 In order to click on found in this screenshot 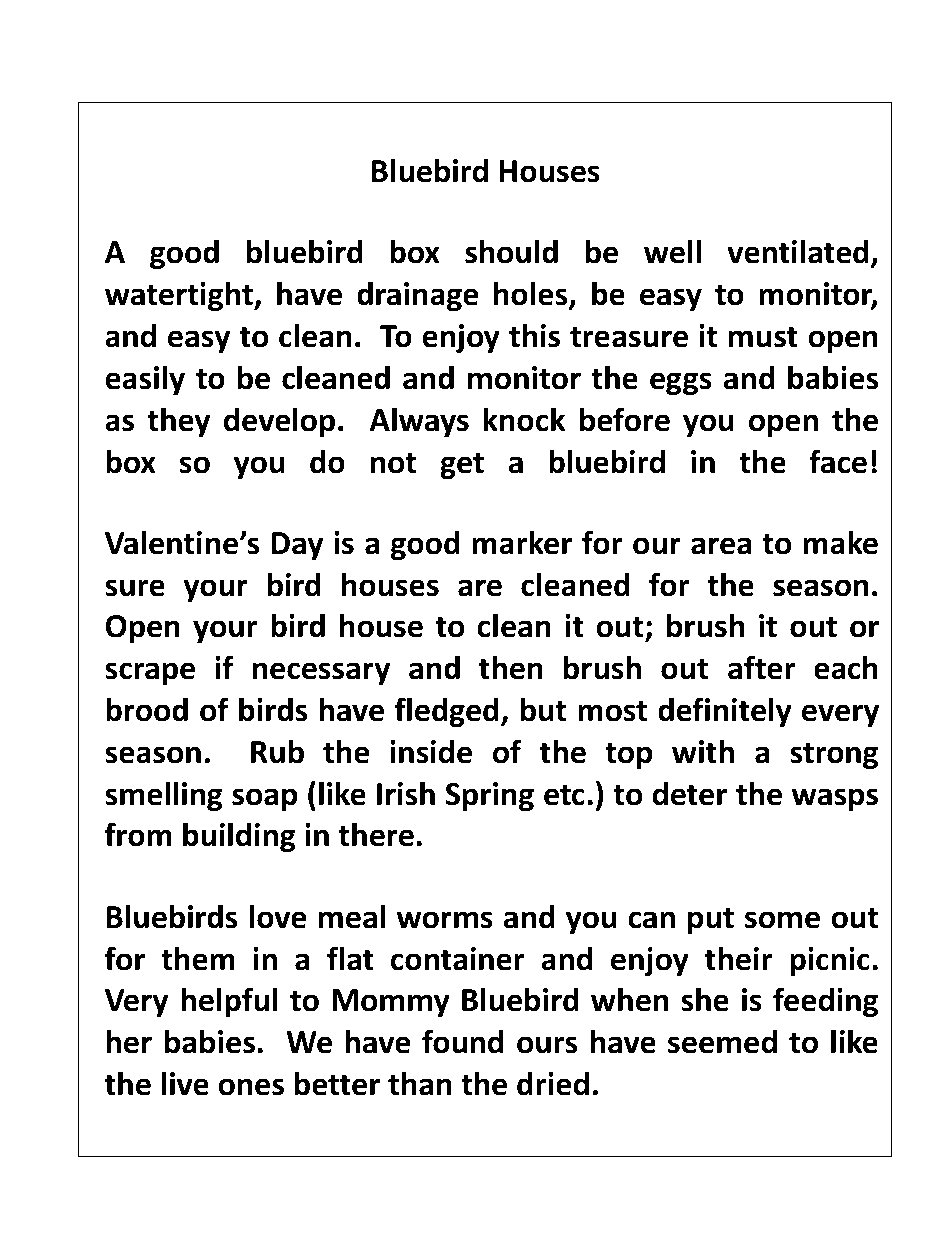, I will do `click(462, 1041)`.
